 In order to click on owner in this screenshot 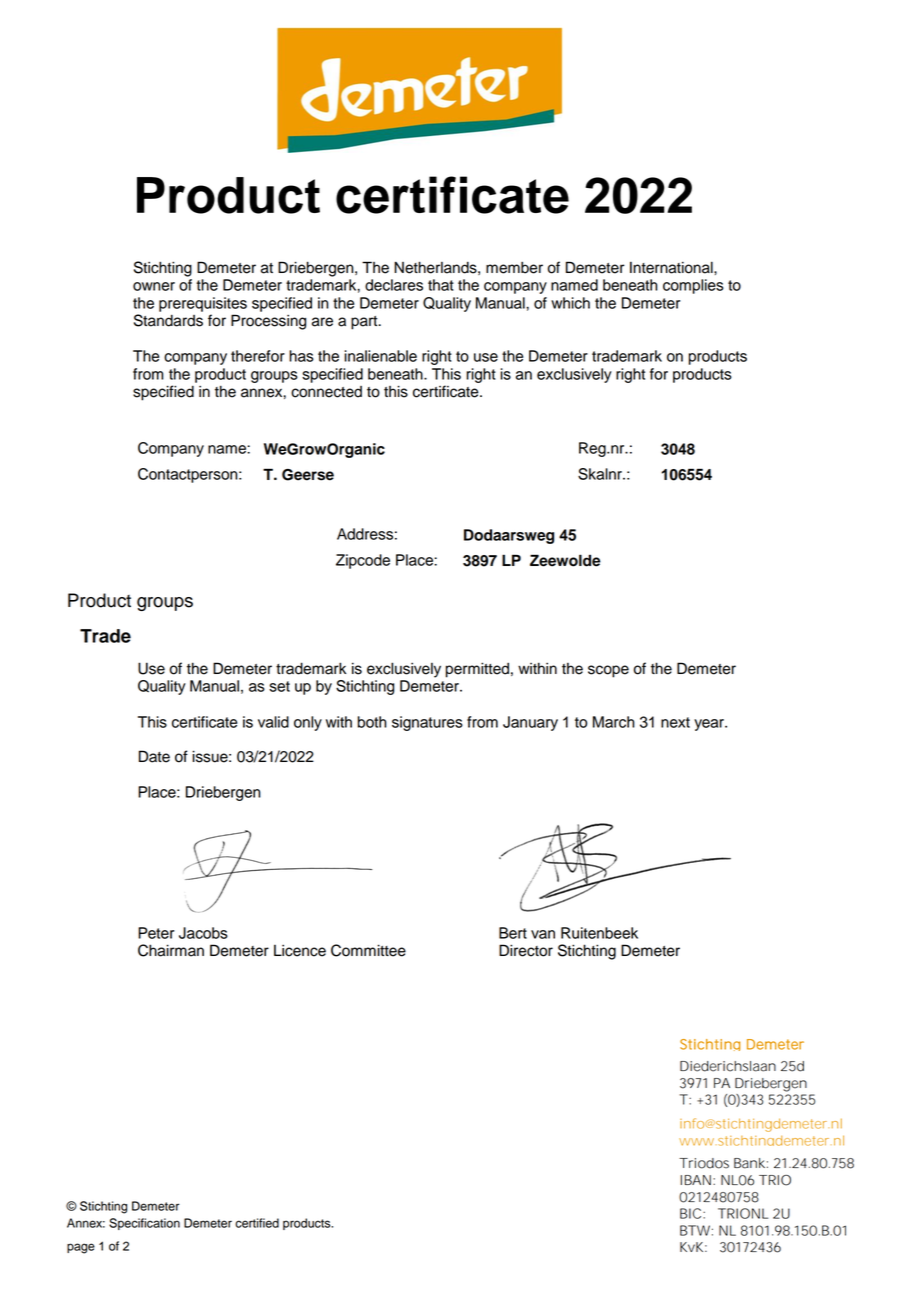, I will do `click(154, 286)`.
